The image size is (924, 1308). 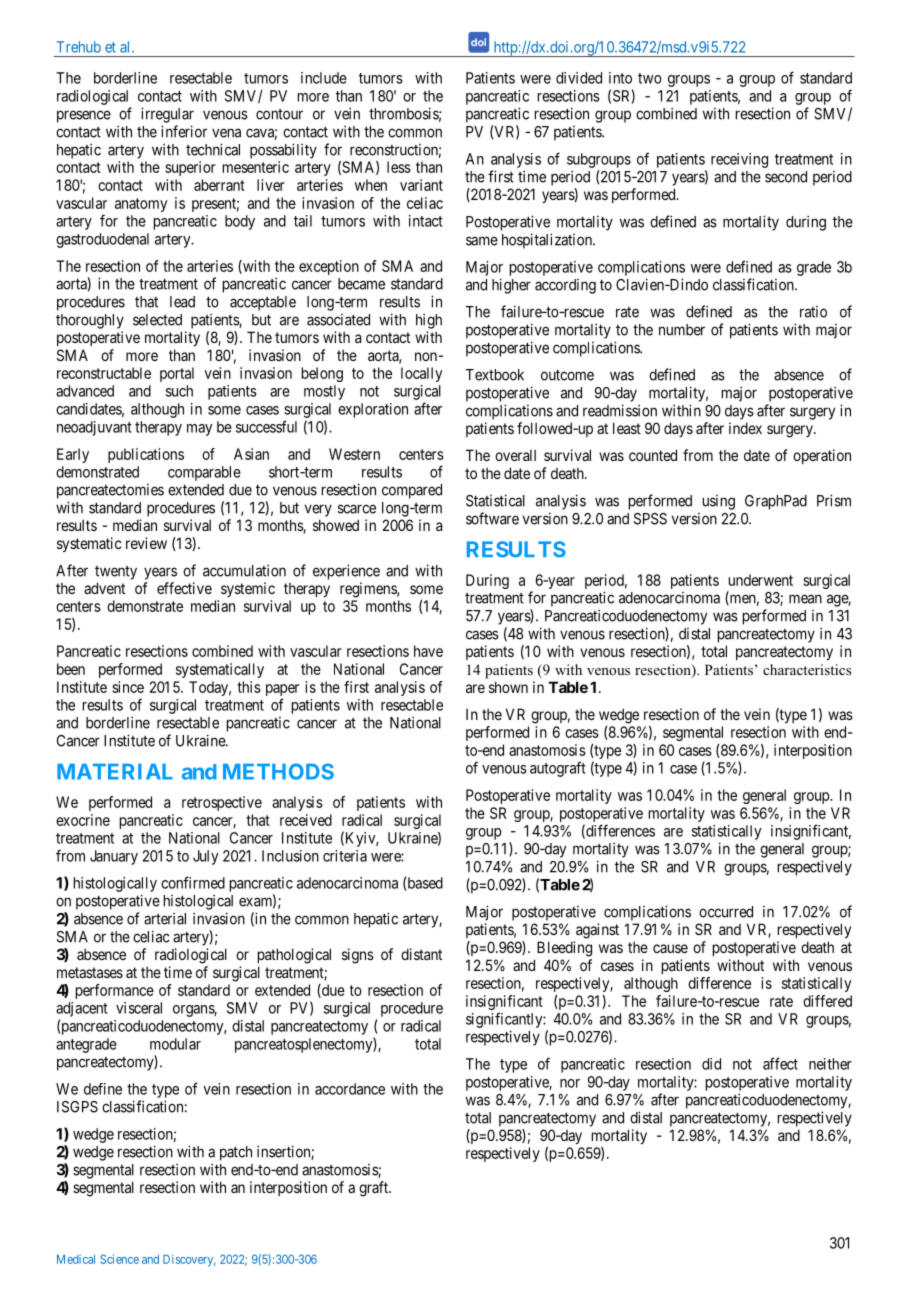 I want to click on less, so click(x=399, y=167).
